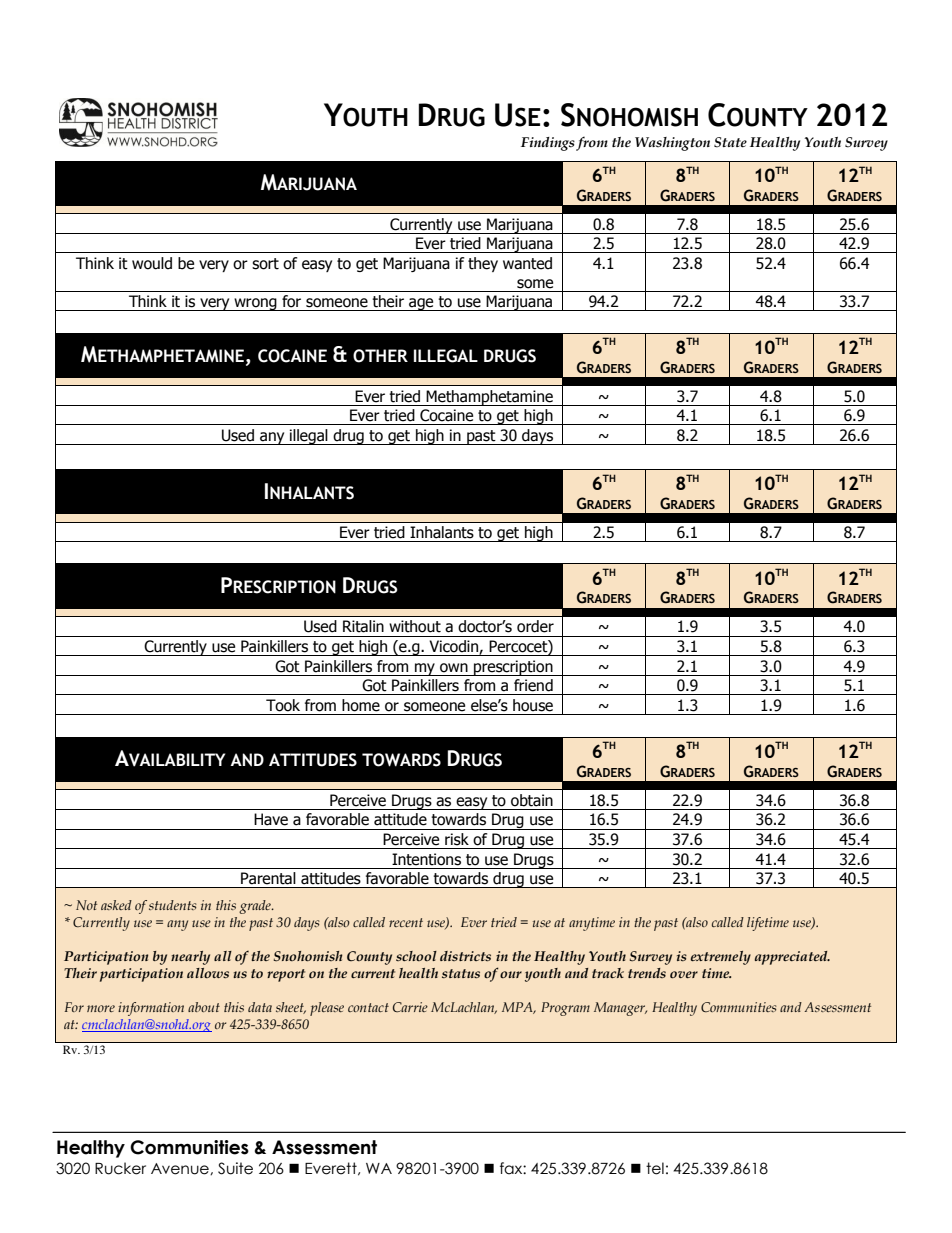  I want to click on Have, so click(271, 819).
